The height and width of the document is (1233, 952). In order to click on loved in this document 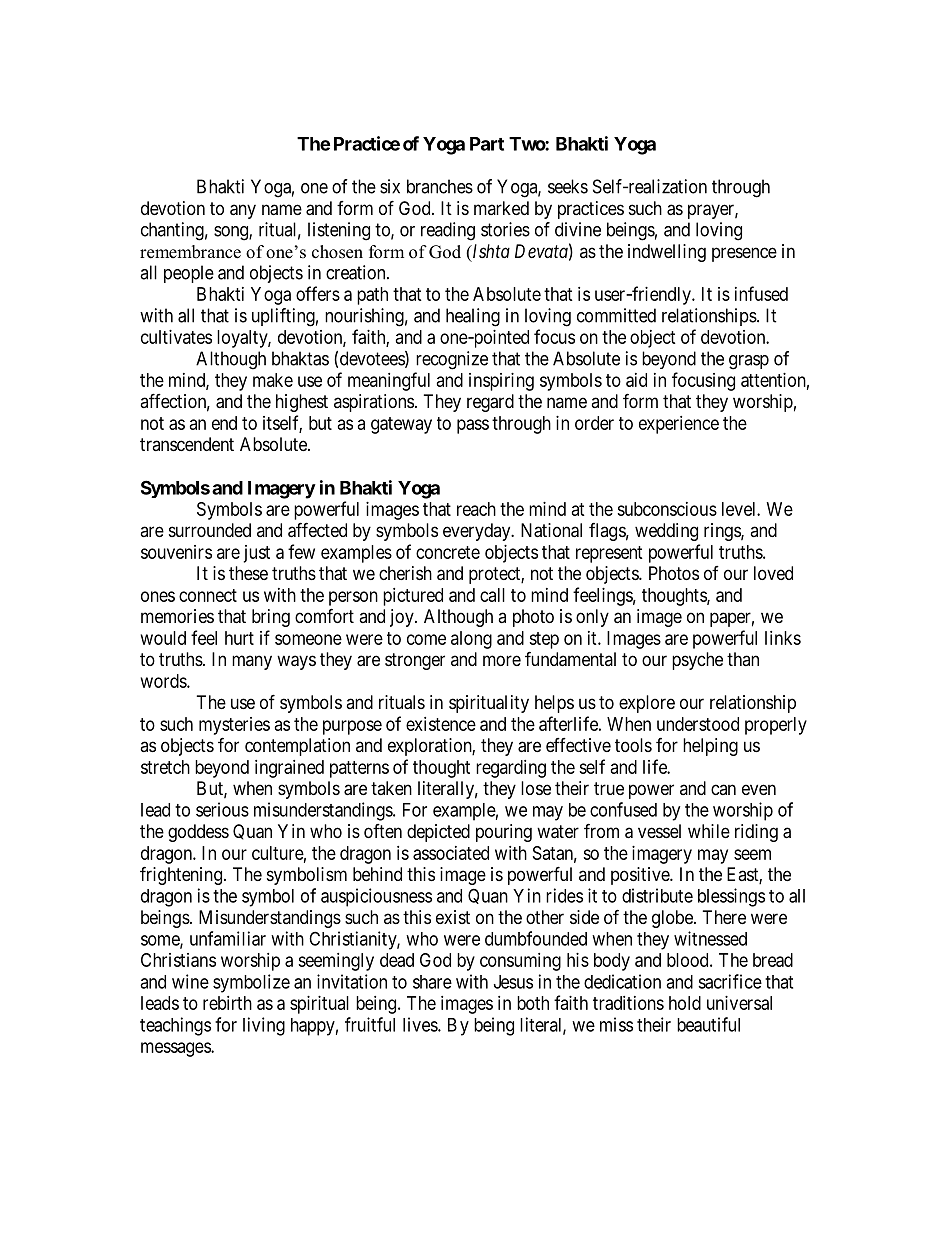, I will do `click(773, 573)`.
